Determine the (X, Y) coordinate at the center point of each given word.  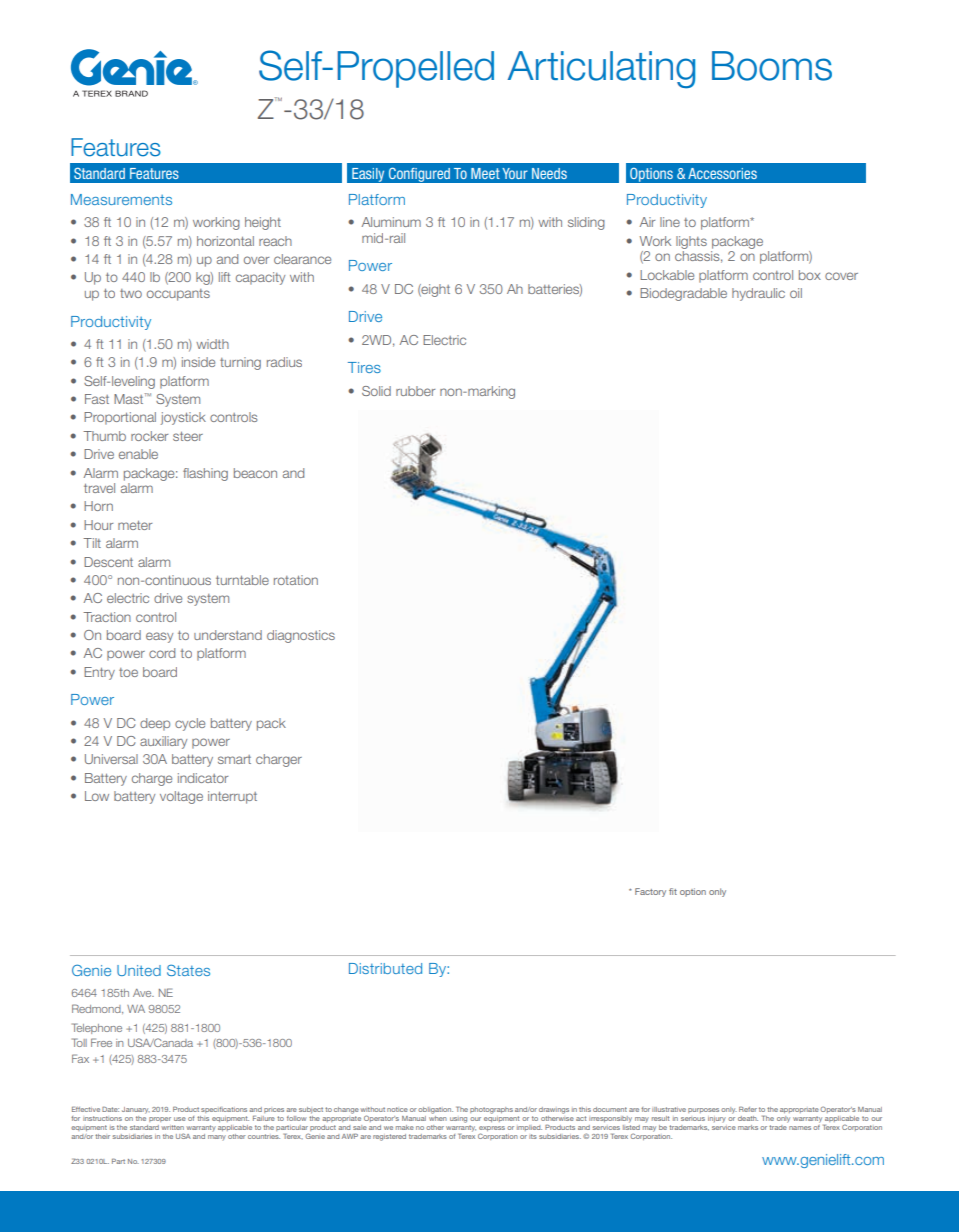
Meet (485, 173)
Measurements (121, 199)
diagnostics (301, 636)
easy (159, 637)
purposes (703, 1110)
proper (160, 1119)
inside (198, 362)
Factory (650, 892)
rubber (415, 391)
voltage (181, 797)
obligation (435, 1110)
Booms (772, 66)
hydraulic (758, 294)
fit (673, 891)
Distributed (385, 968)
